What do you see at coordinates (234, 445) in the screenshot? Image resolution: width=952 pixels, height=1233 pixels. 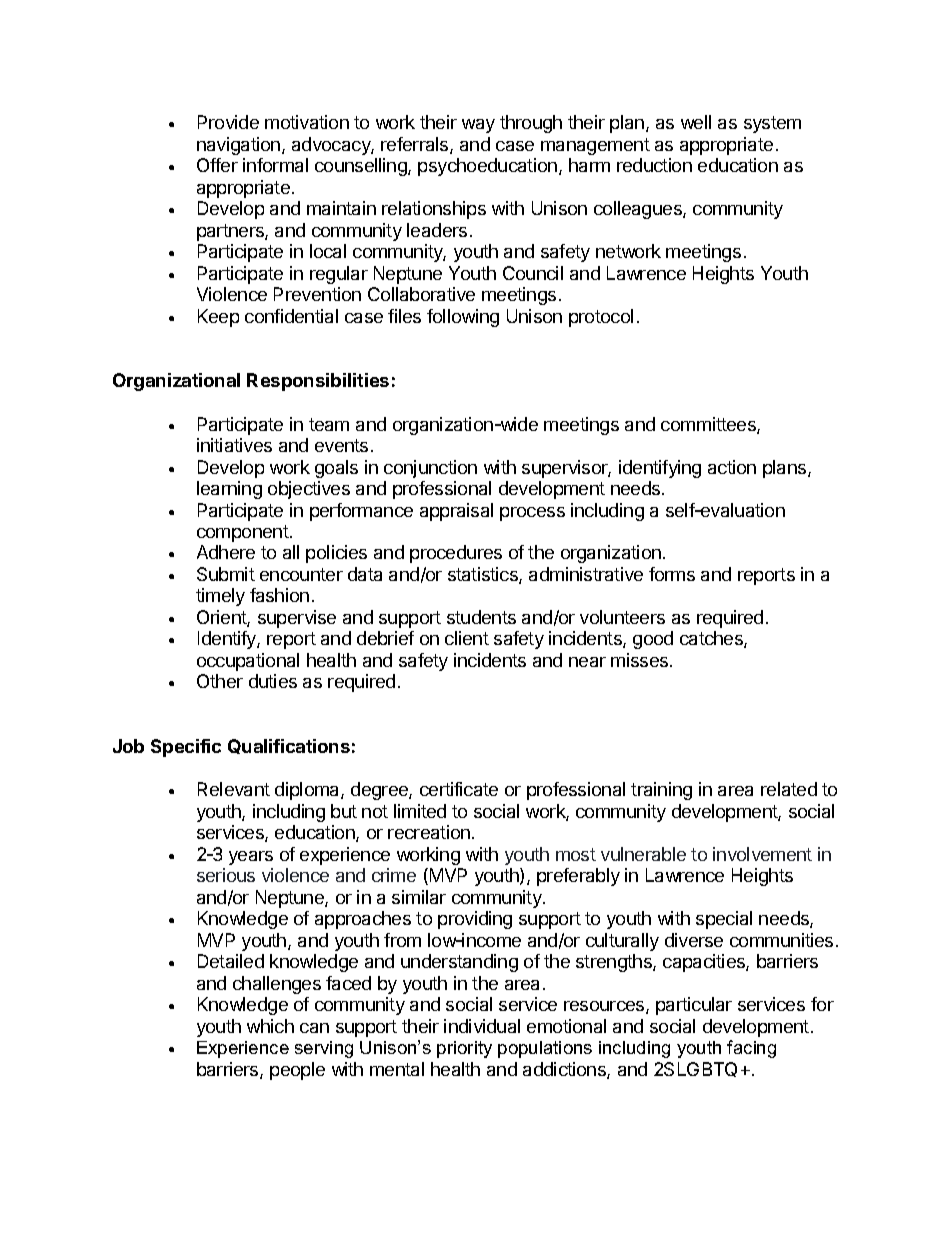 I see `initiatives` at bounding box center [234, 445].
